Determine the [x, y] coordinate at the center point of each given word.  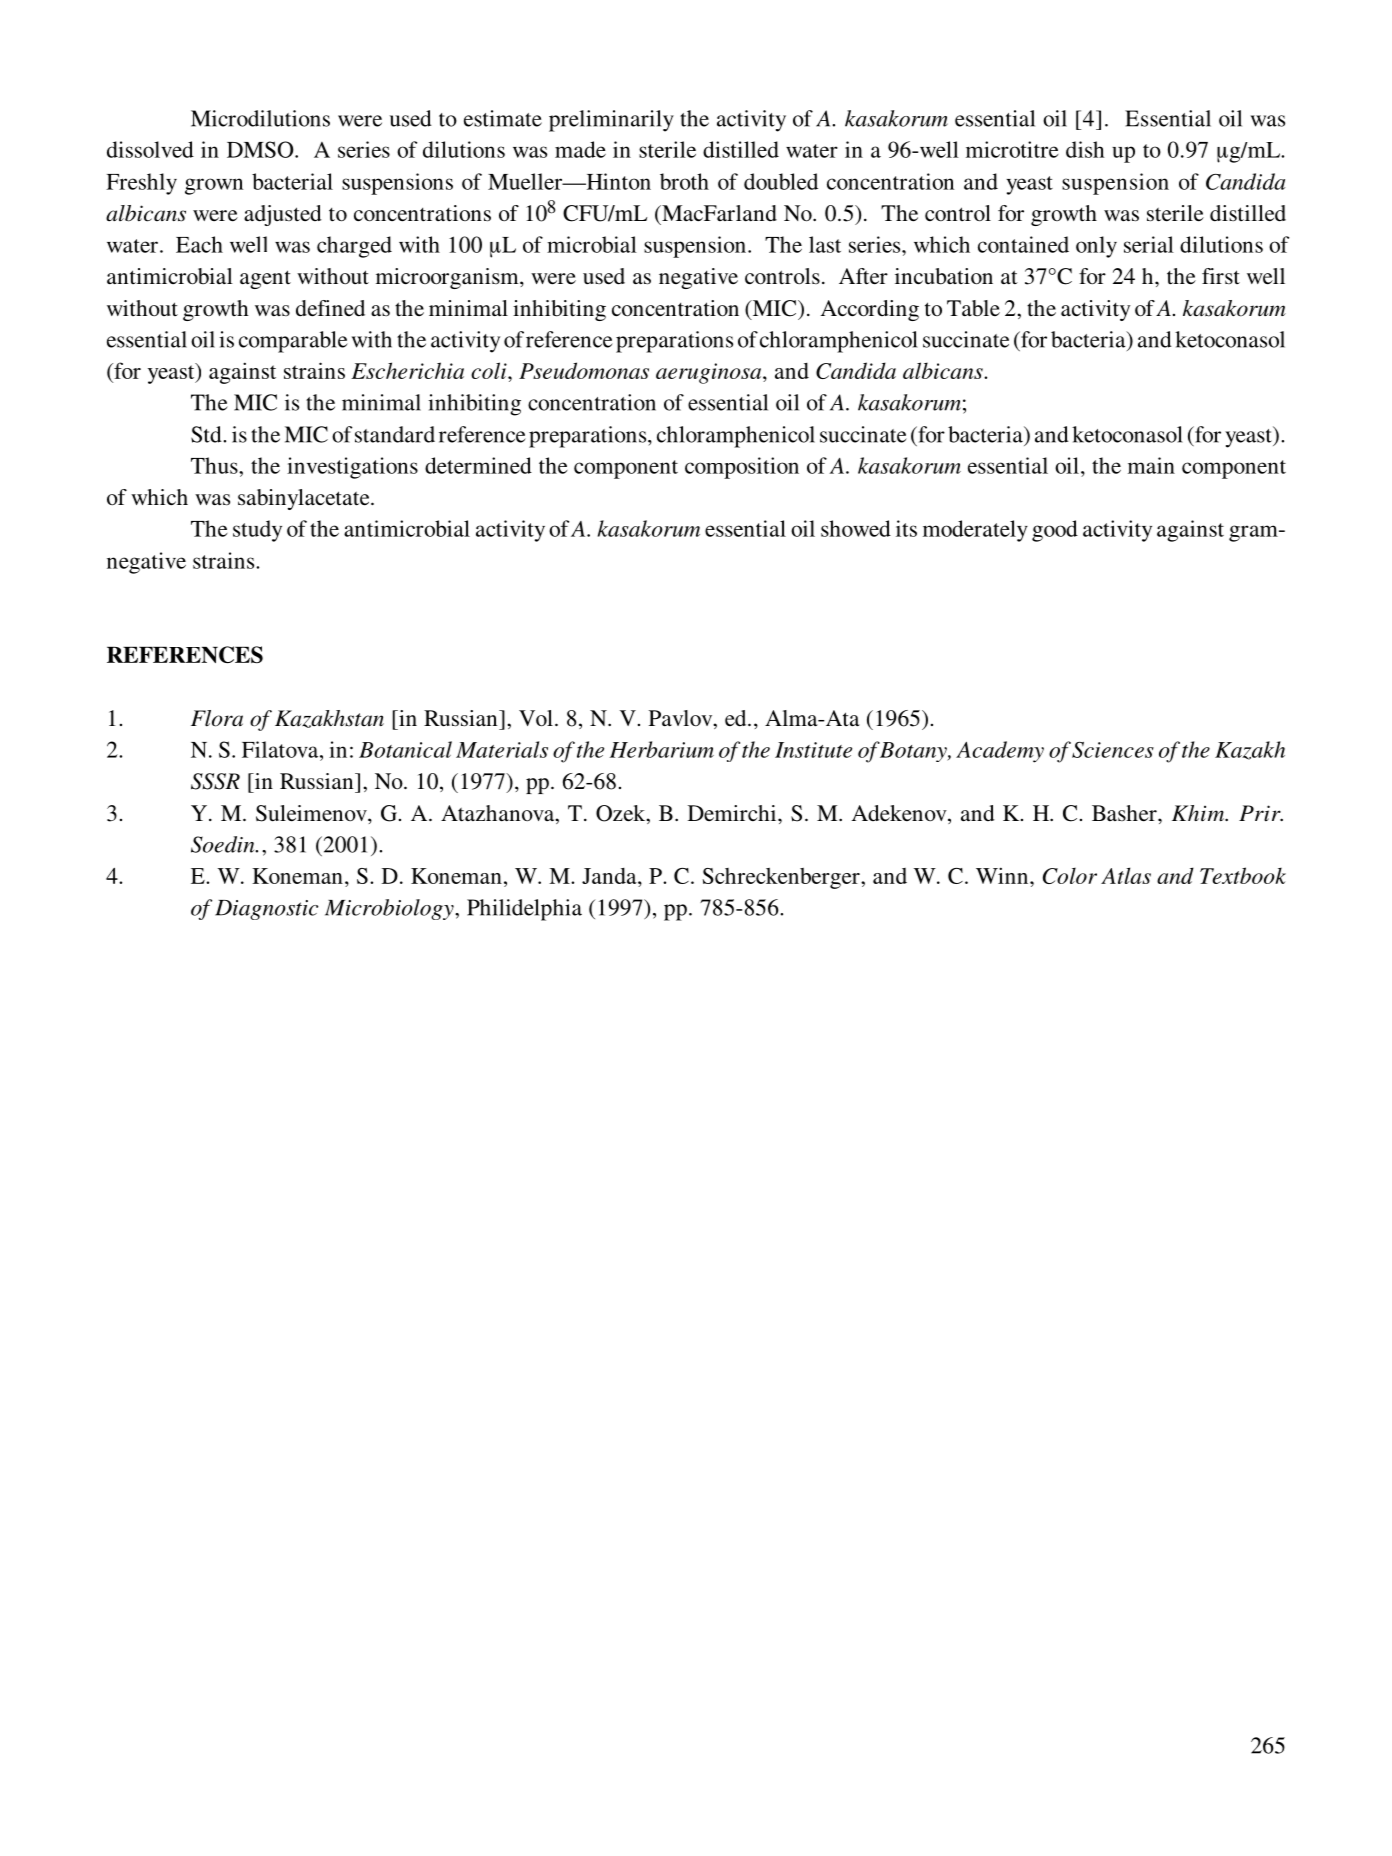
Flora [217, 718]
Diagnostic [266, 910]
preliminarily [611, 121]
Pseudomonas [584, 370]
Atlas [1126, 875]
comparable [293, 342]
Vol [536, 718]
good [1055, 531]
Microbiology [390, 909]
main [1151, 465]
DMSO [261, 149]
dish [1085, 149]
